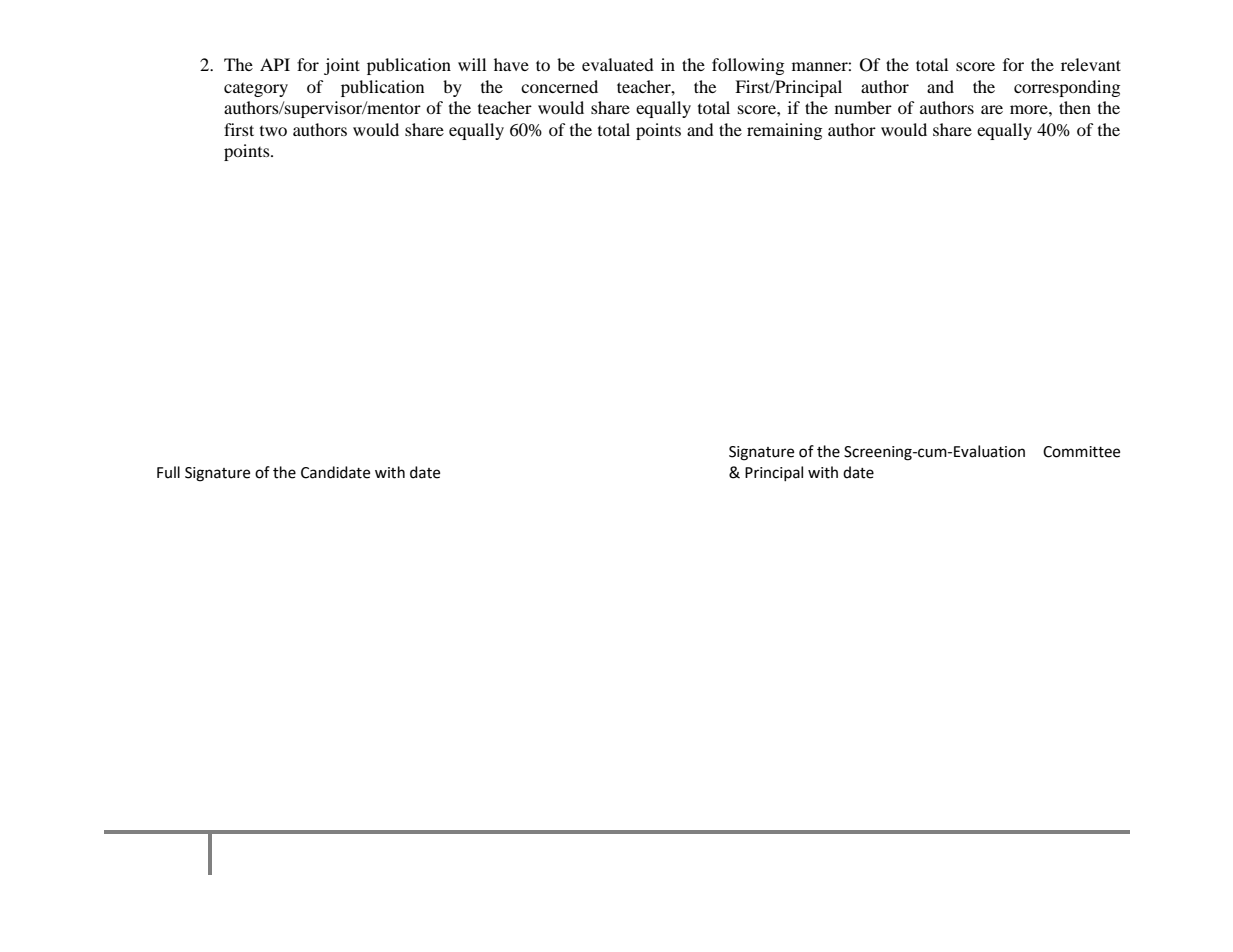 This screenshot has width=1233, height=952. What do you see at coordinates (275, 64) in the screenshot?
I see `API` at bounding box center [275, 64].
